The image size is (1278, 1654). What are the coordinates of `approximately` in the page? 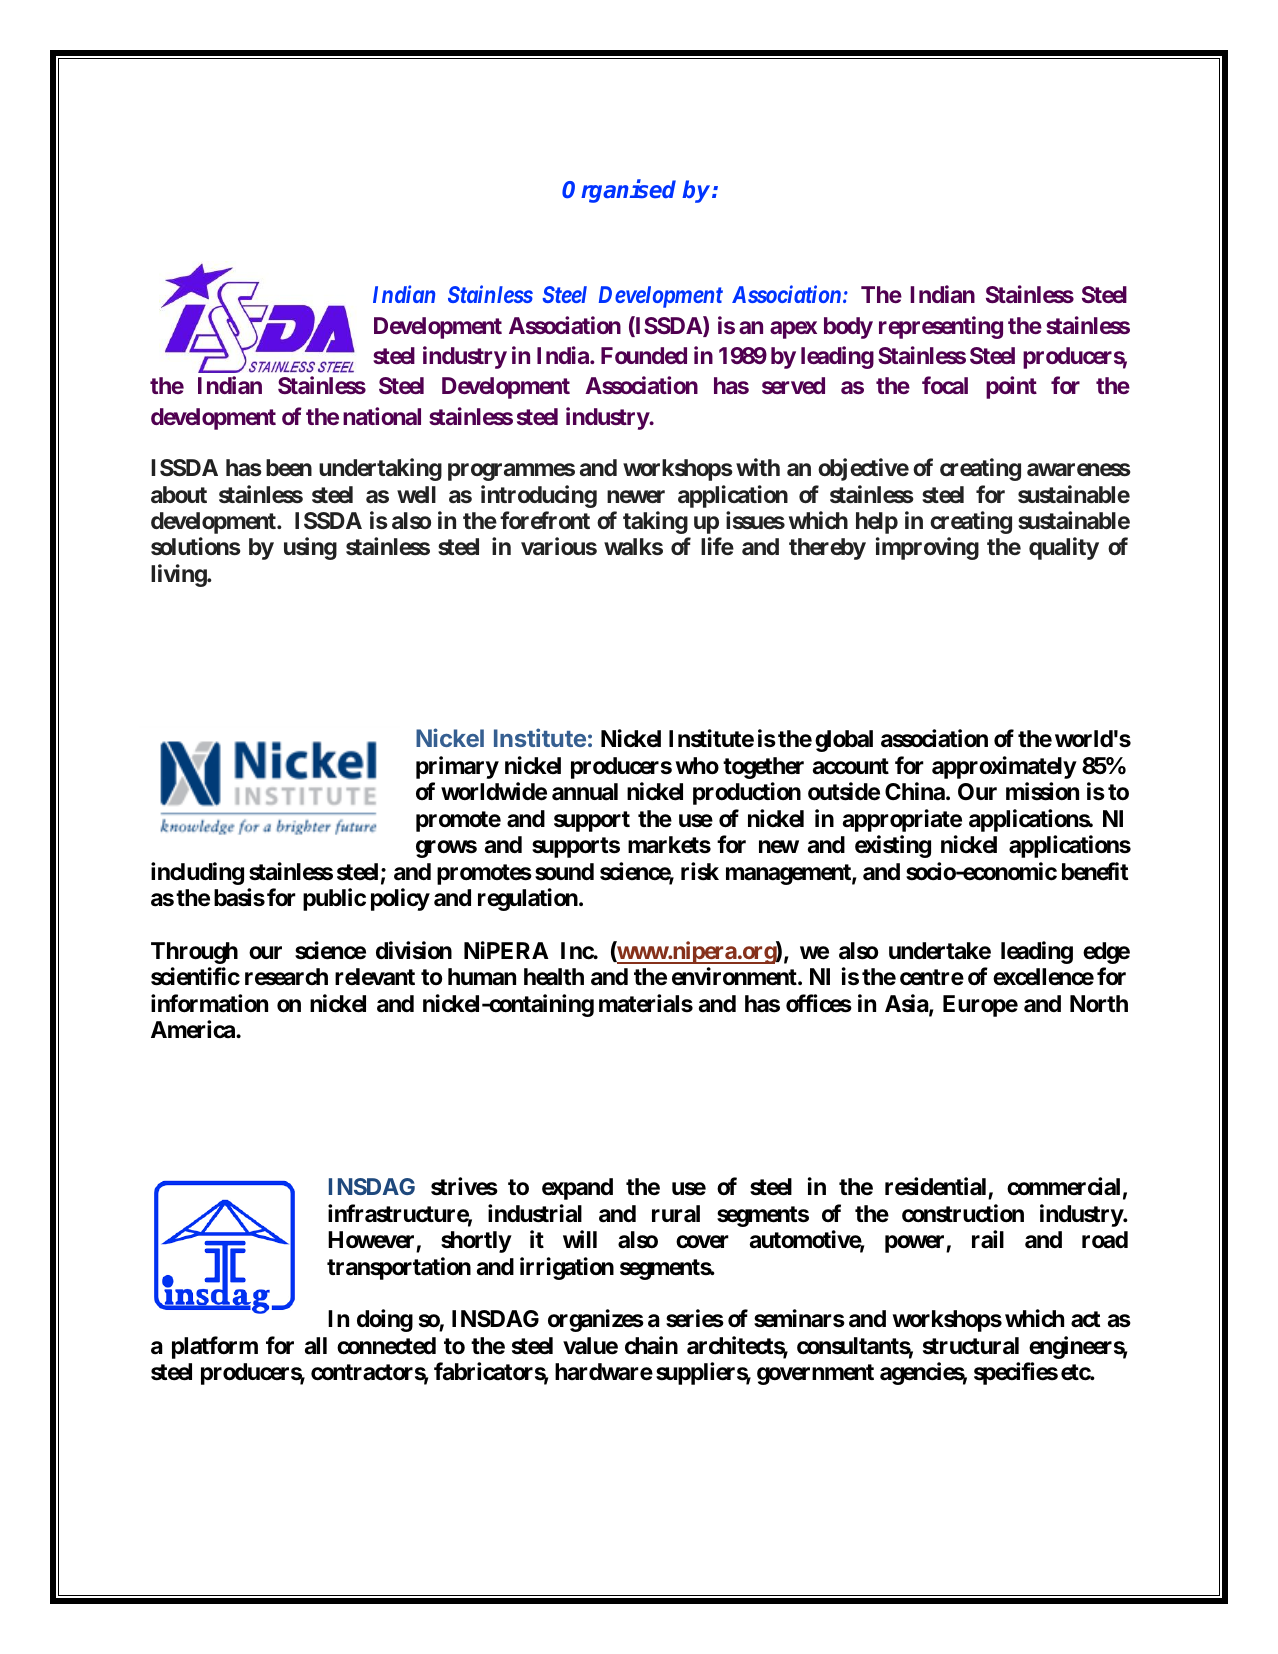 It's located at (1004, 767).
